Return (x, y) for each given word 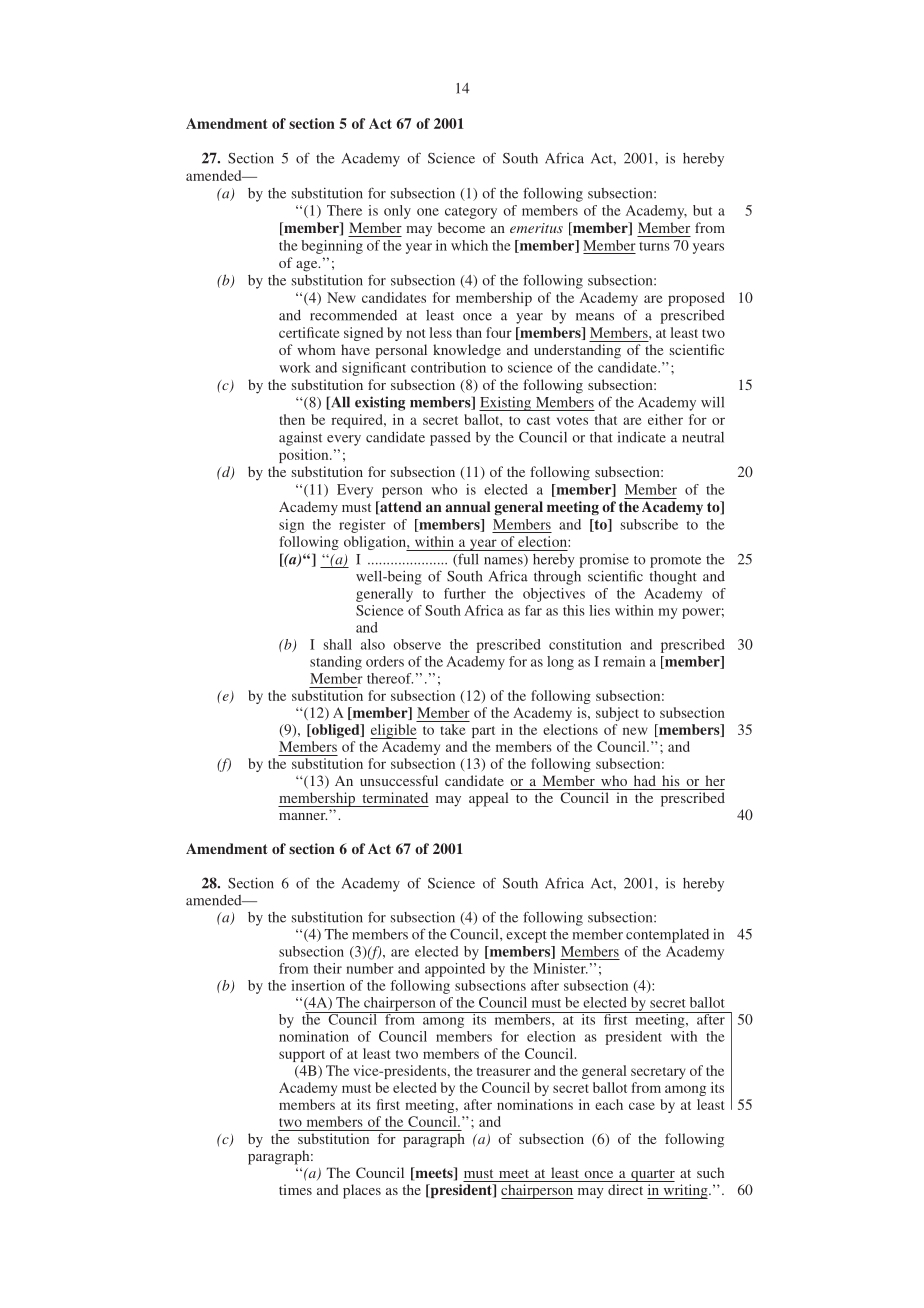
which (469, 245)
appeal (489, 799)
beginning (332, 247)
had (645, 780)
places (362, 1191)
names (504, 562)
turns (654, 246)
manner (303, 816)
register (362, 526)
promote (675, 561)
